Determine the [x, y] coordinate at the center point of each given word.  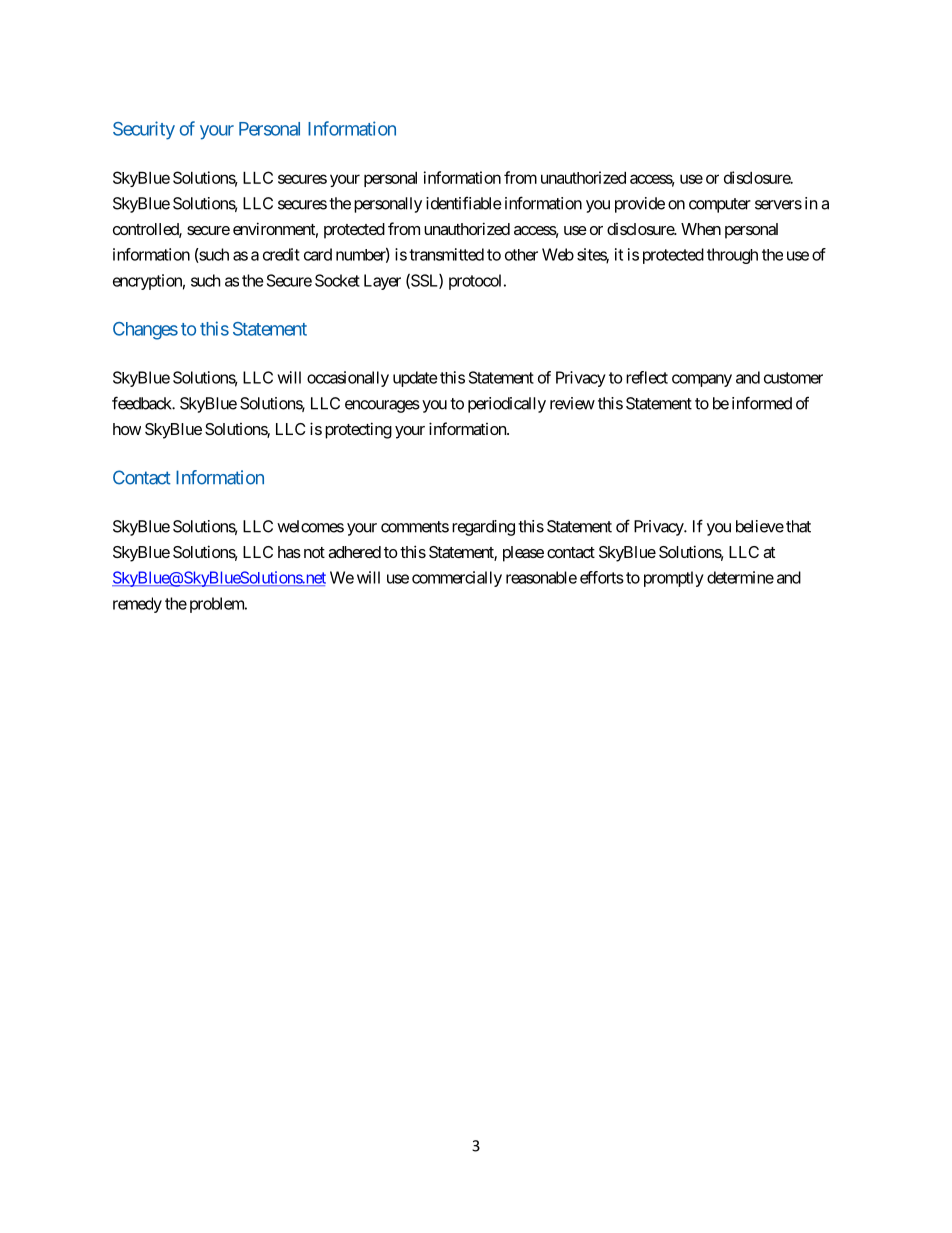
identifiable [464, 203]
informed [762, 403]
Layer [382, 282]
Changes [145, 331]
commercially [457, 579]
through [732, 256]
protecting [358, 430]
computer [720, 205]
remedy [137, 605]
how [127, 429]
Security [144, 130]
